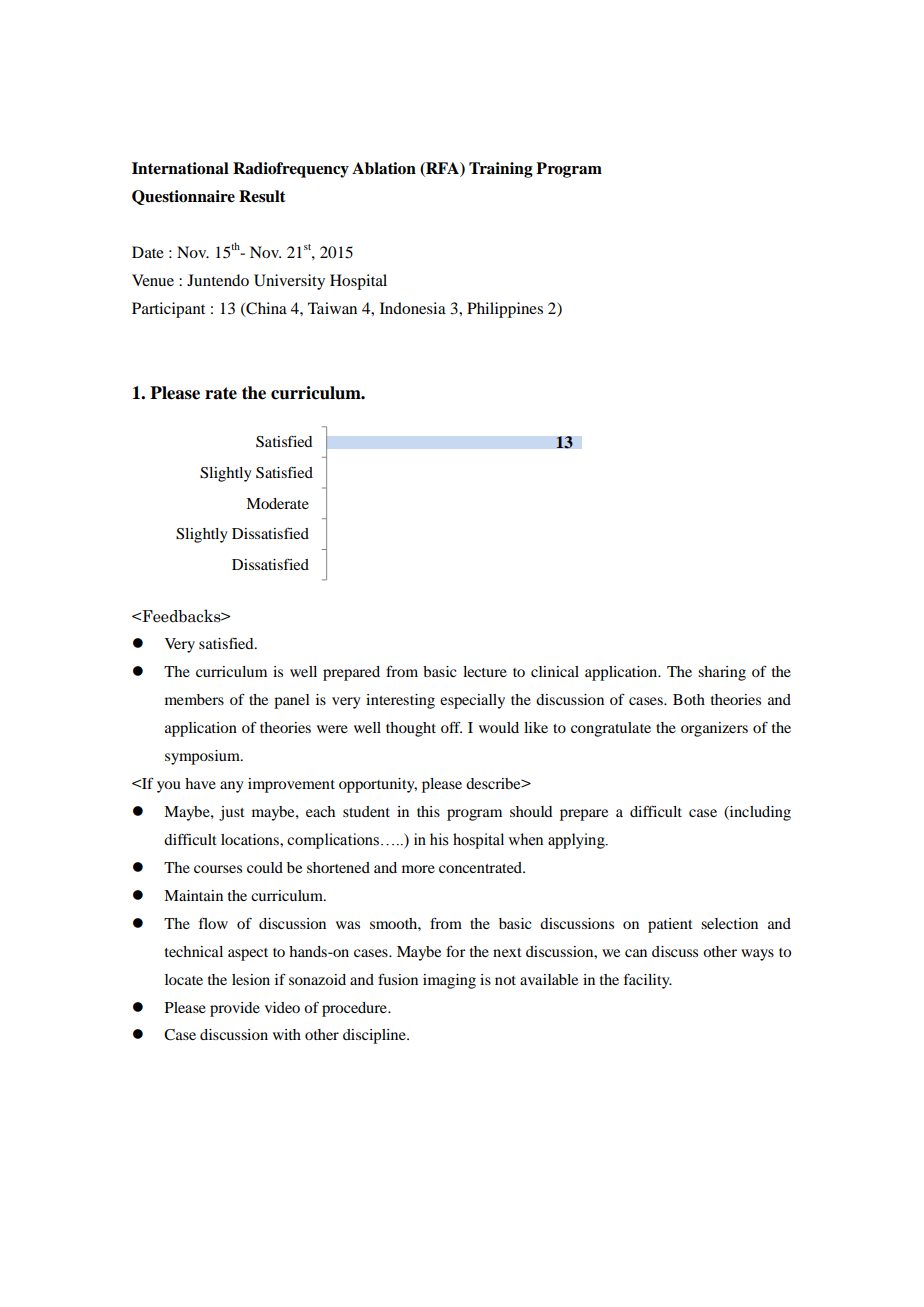  What do you see at coordinates (722, 673) in the page?
I see `sharing` at bounding box center [722, 673].
